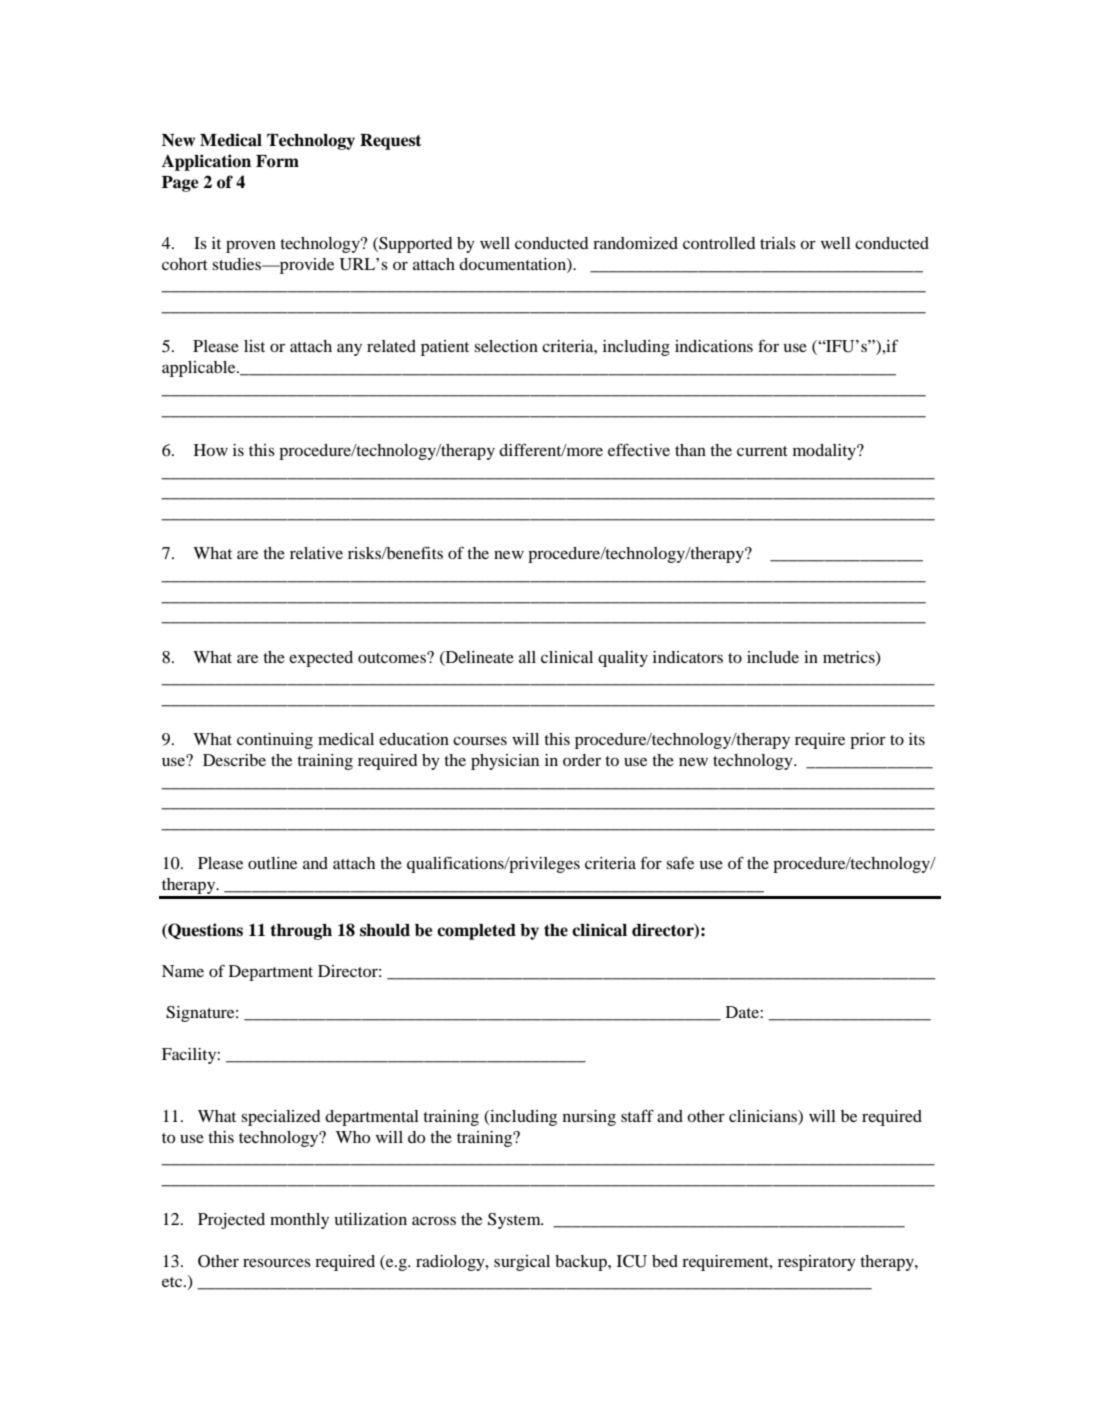 This image has width=1100, height=1424. I want to click on courses, so click(480, 740).
